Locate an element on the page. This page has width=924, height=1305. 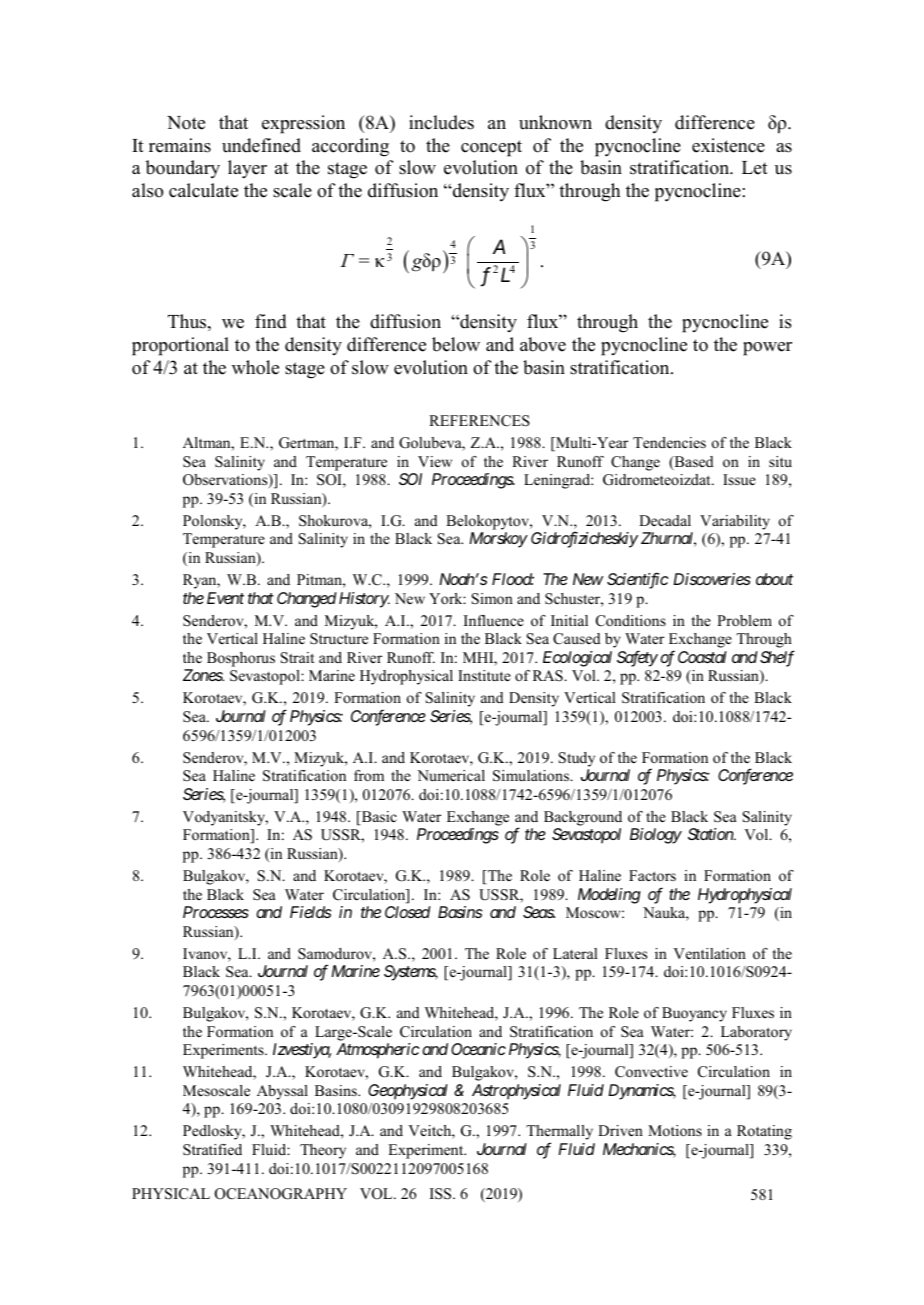
Fields is located at coordinates (310, 912).
